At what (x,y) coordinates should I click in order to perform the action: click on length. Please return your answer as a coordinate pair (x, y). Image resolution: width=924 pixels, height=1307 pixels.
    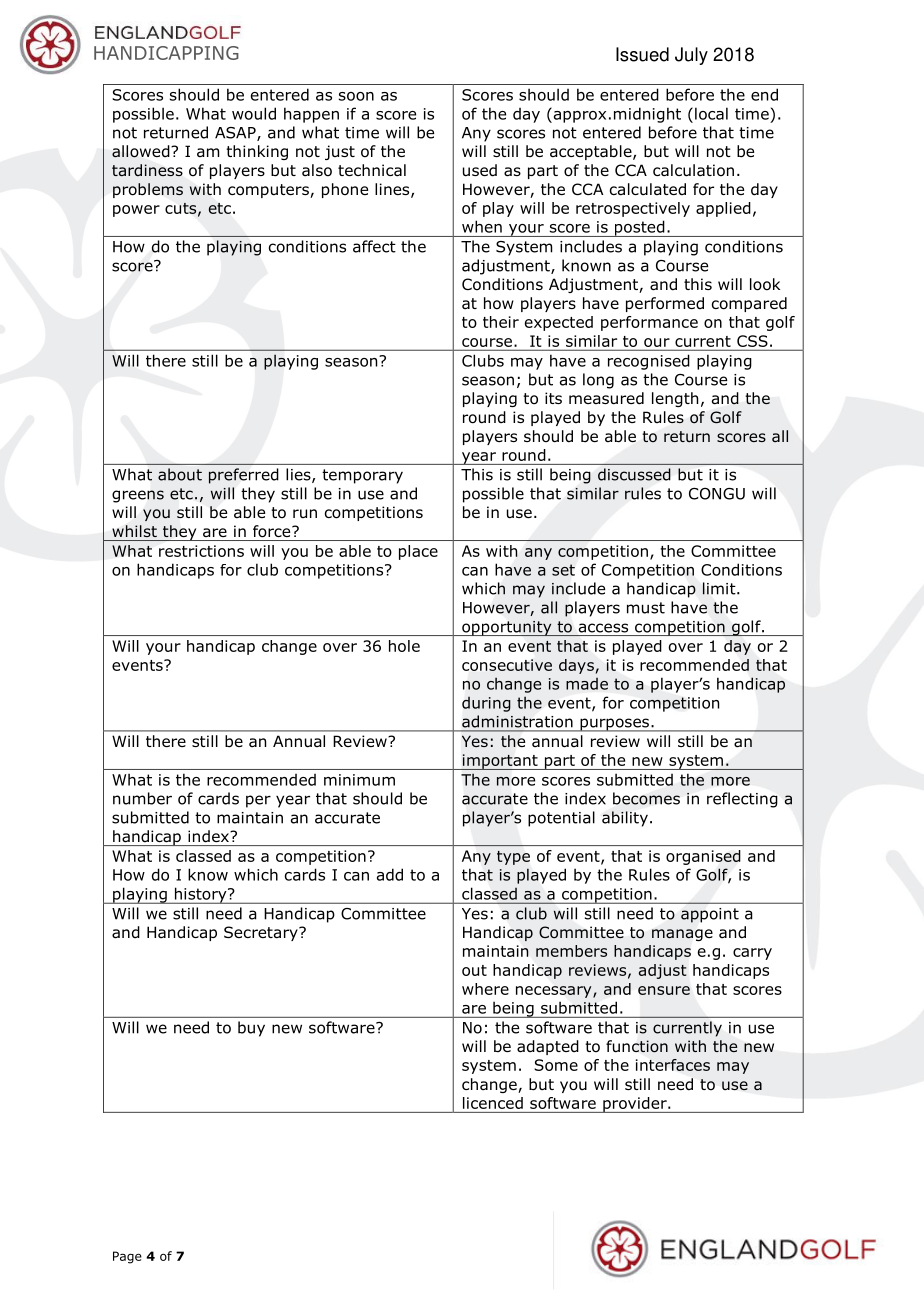
    Looking at the image, I should click on (675, 399).
